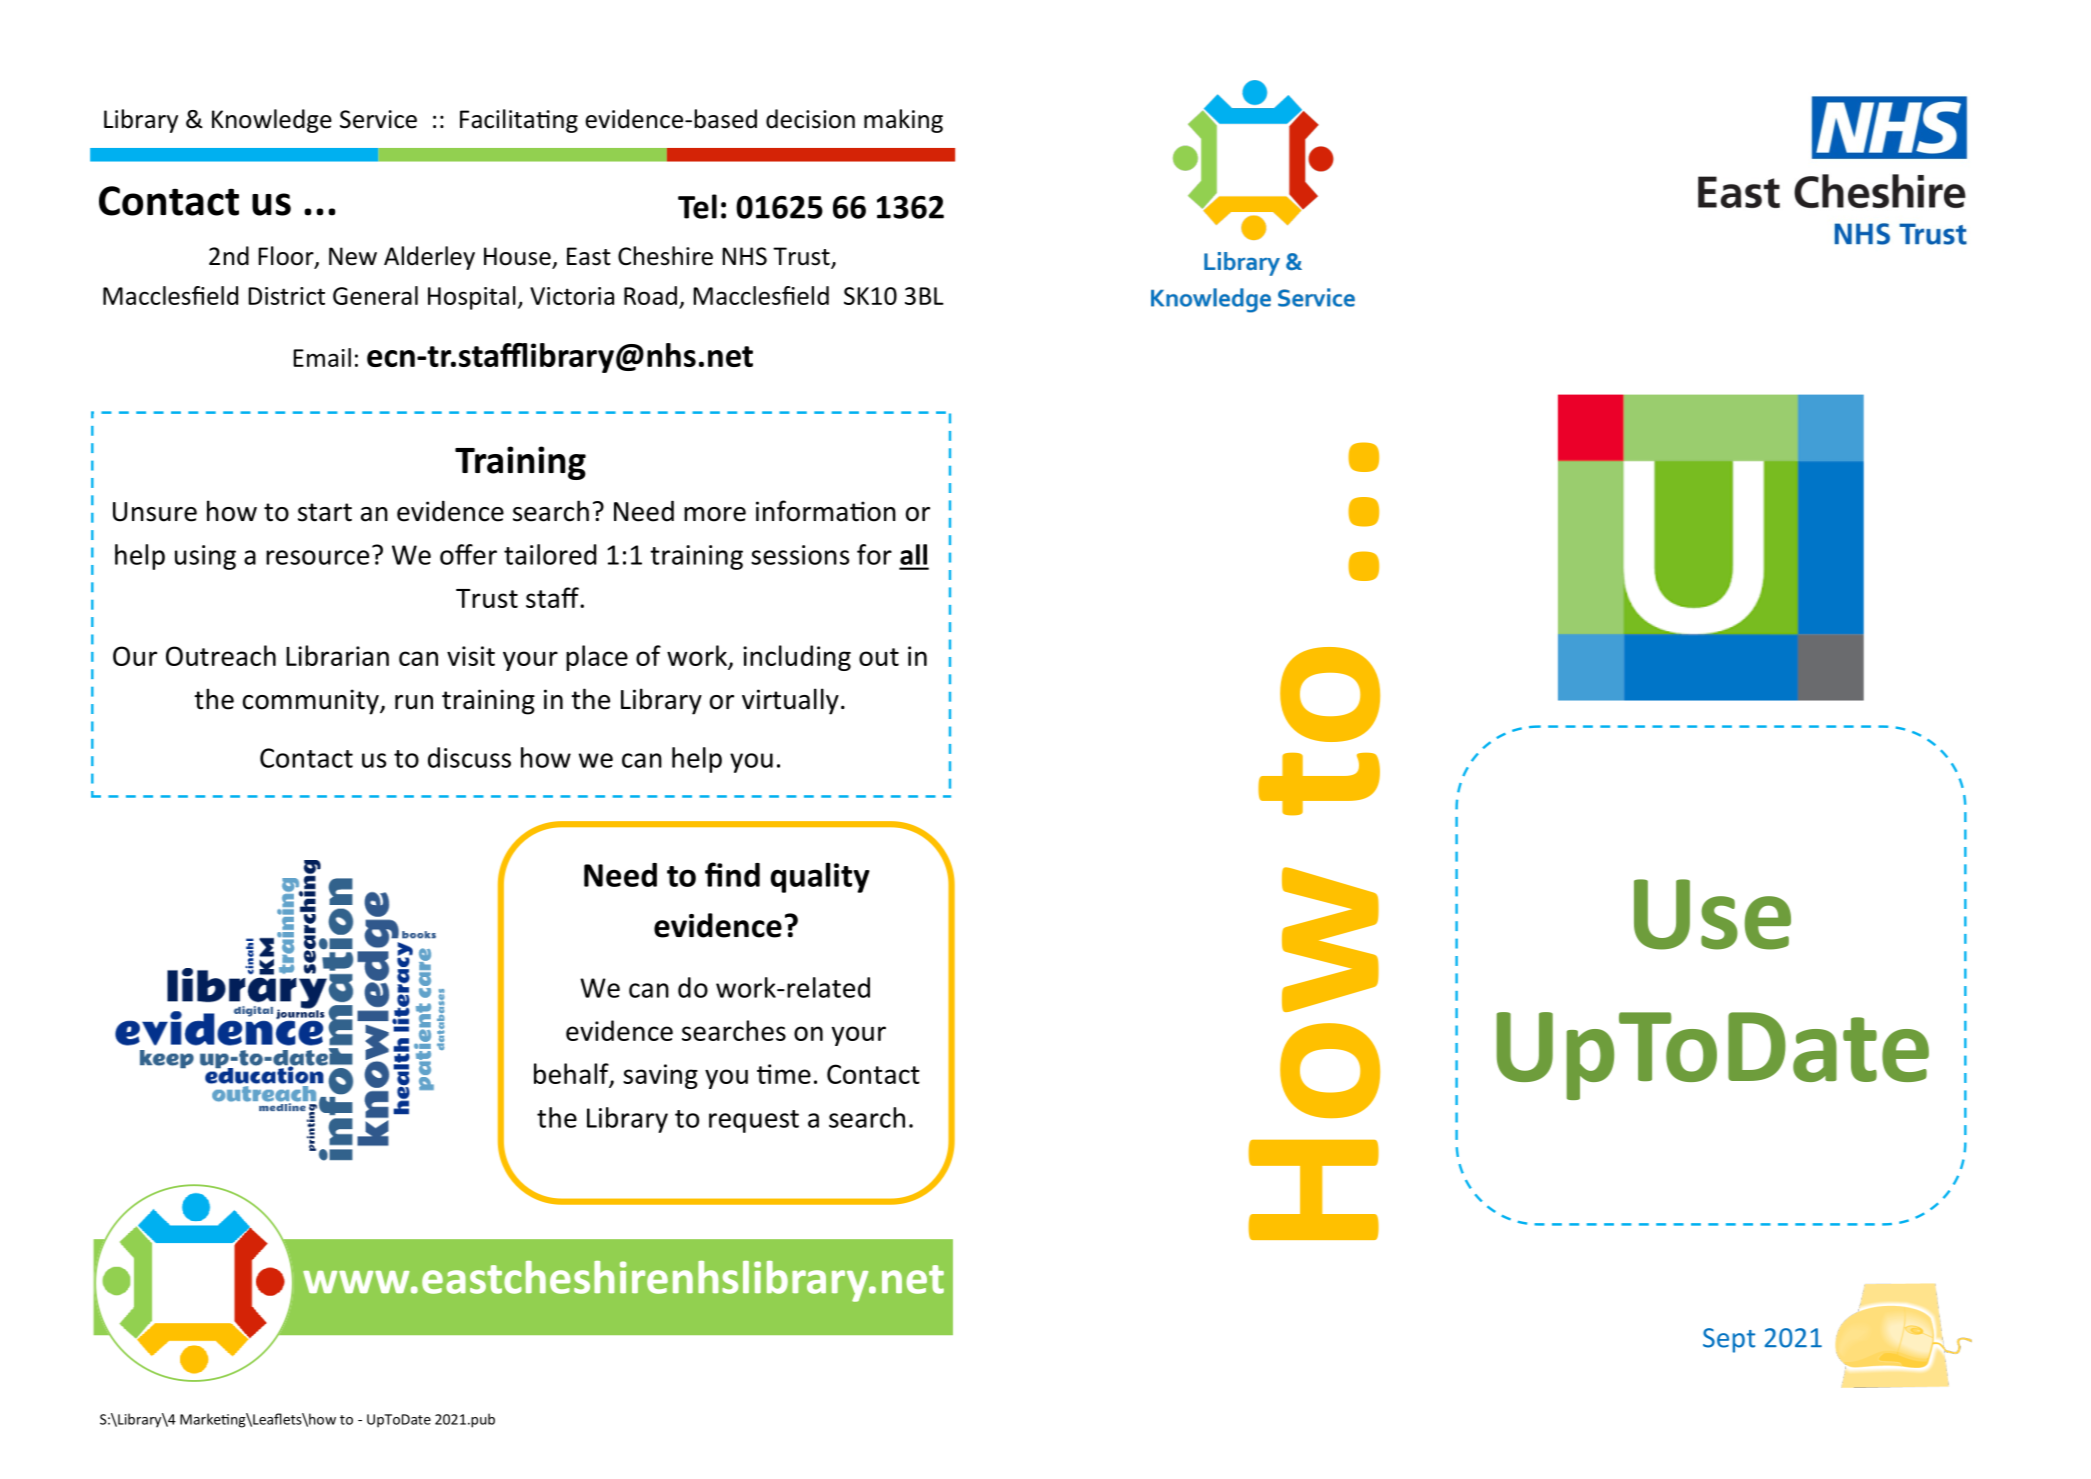  What do you see at coordinates (810, 119) in the screenshot?
I see `decision` at bounding box center [810, 119].
